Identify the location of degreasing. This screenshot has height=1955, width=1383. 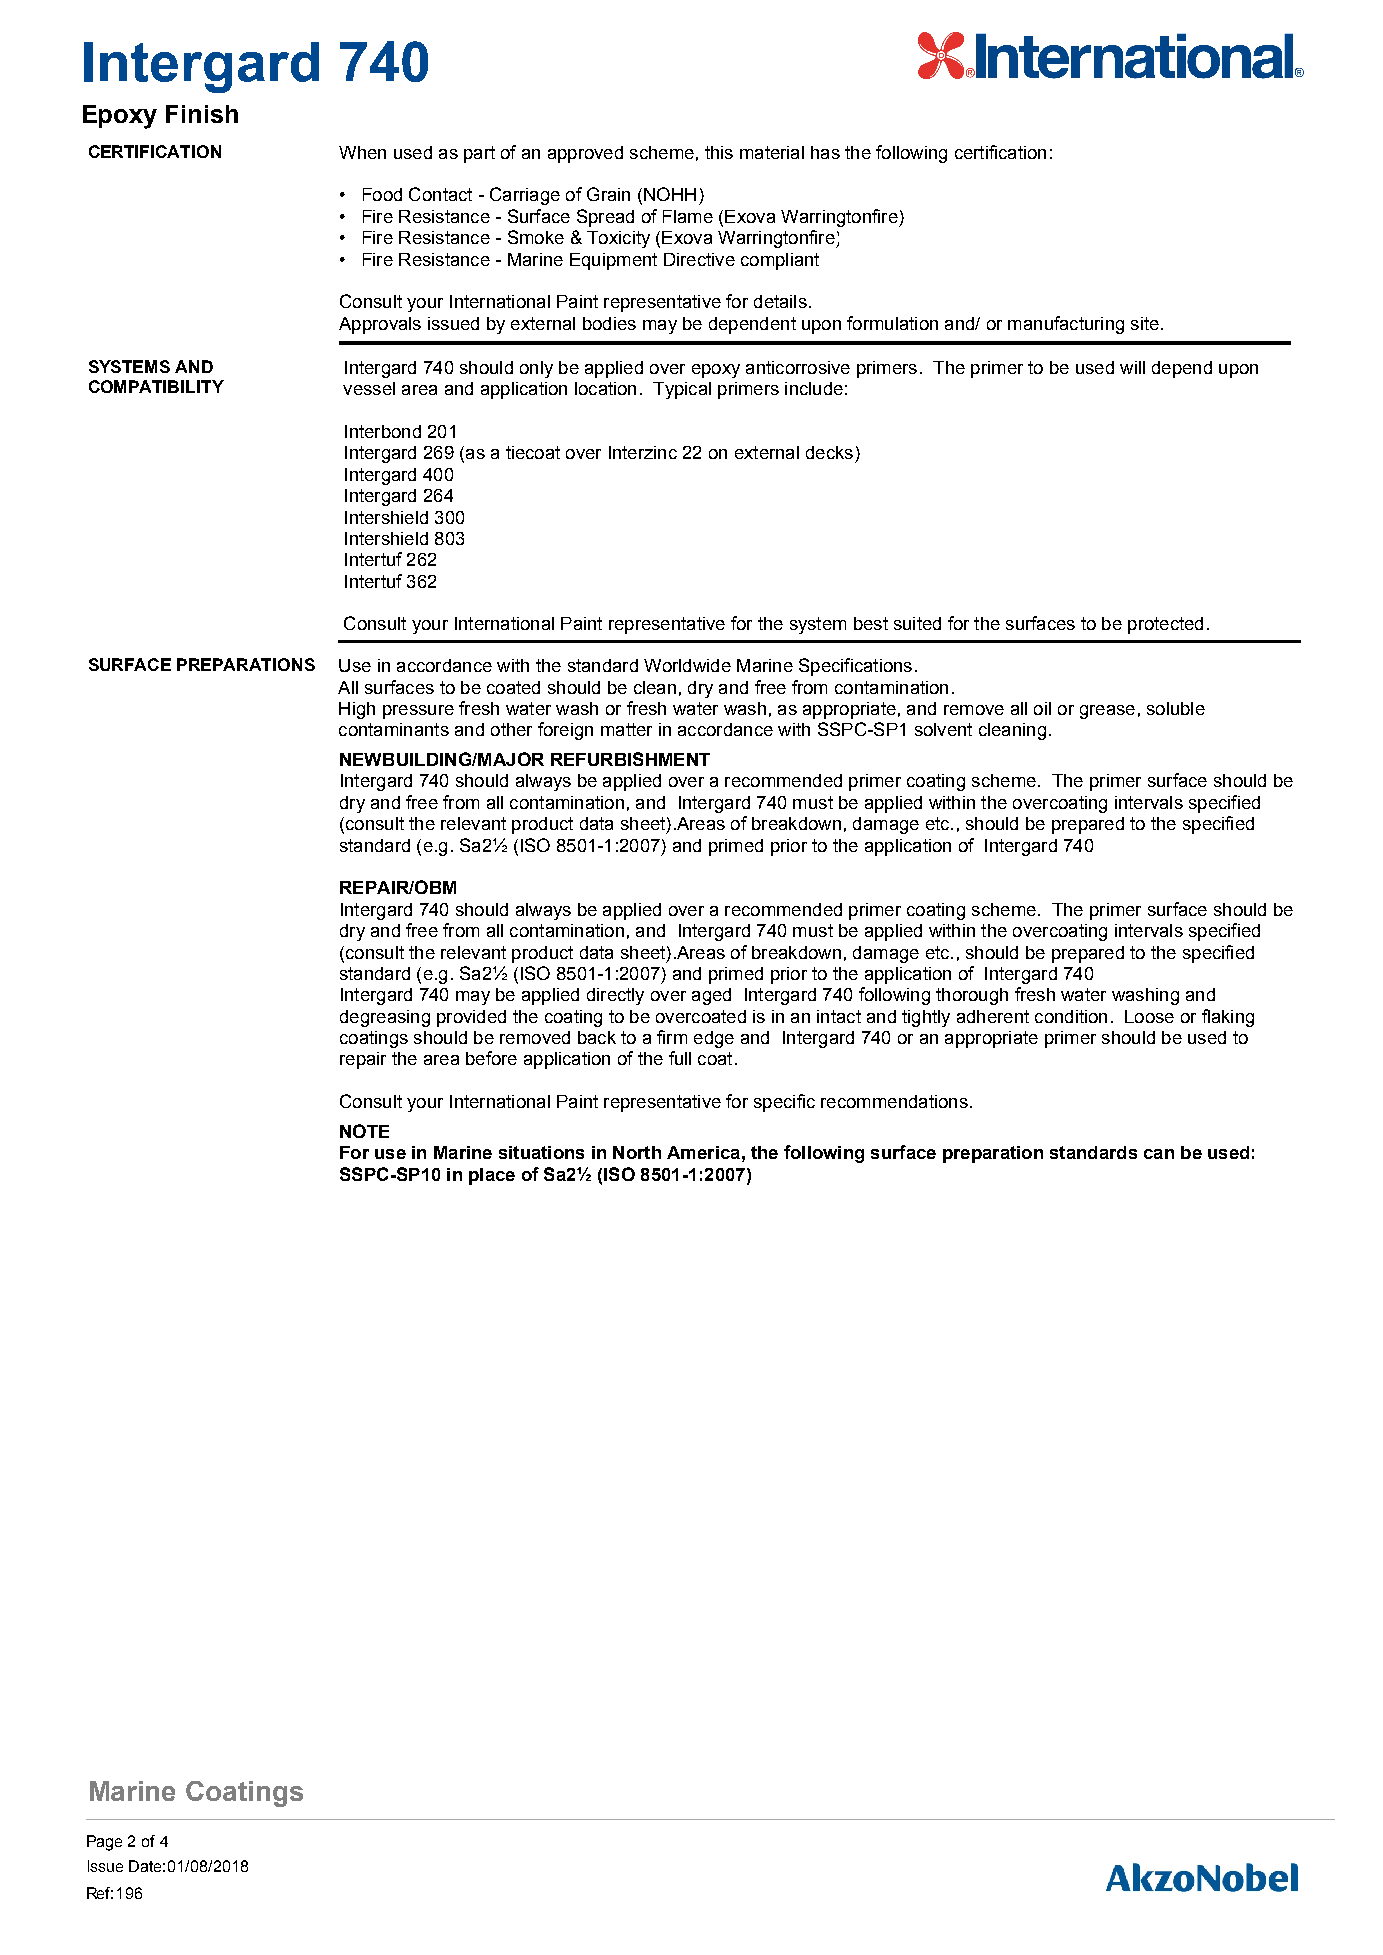
(385, 1018).
